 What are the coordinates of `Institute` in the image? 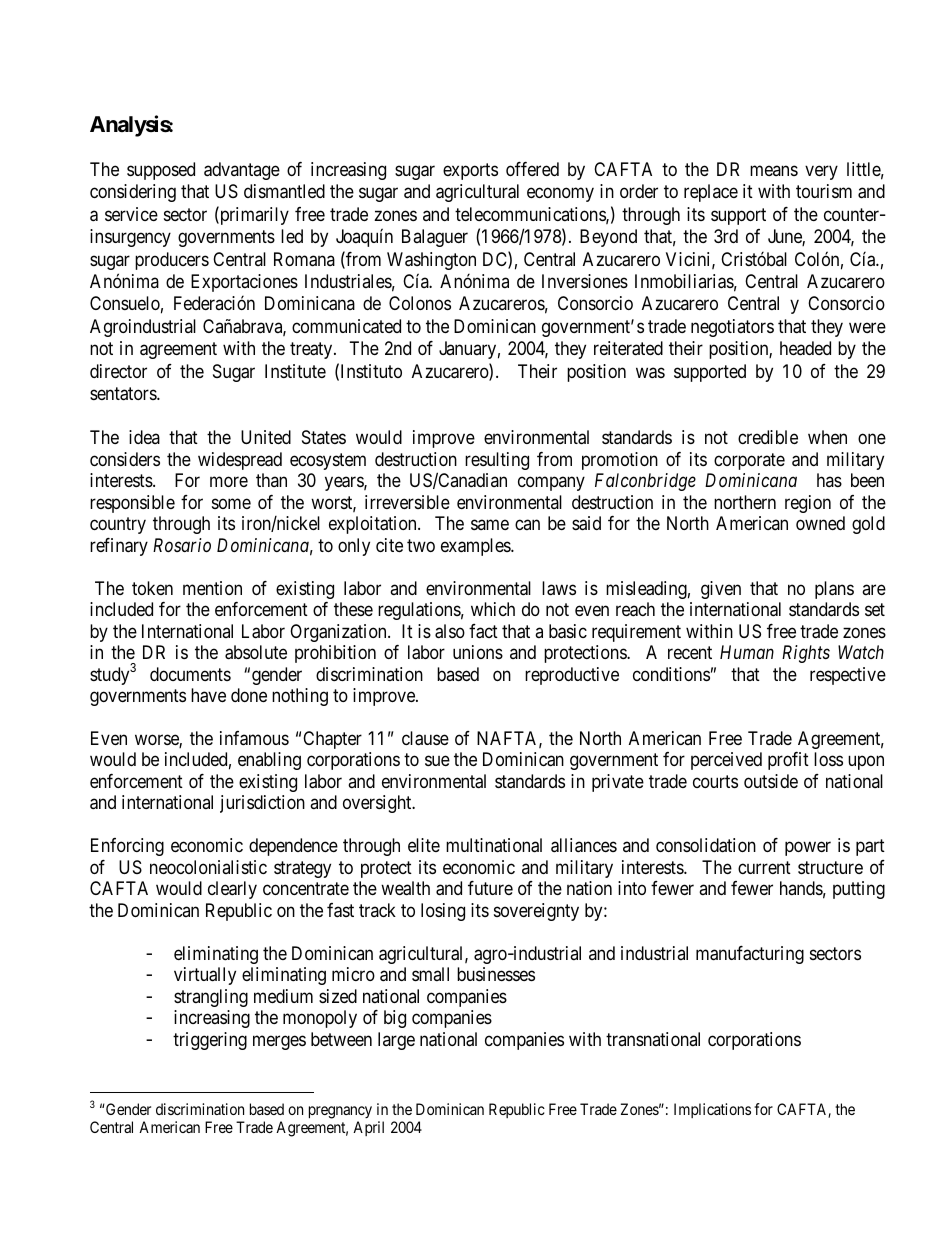 It's located at (295, 371).
